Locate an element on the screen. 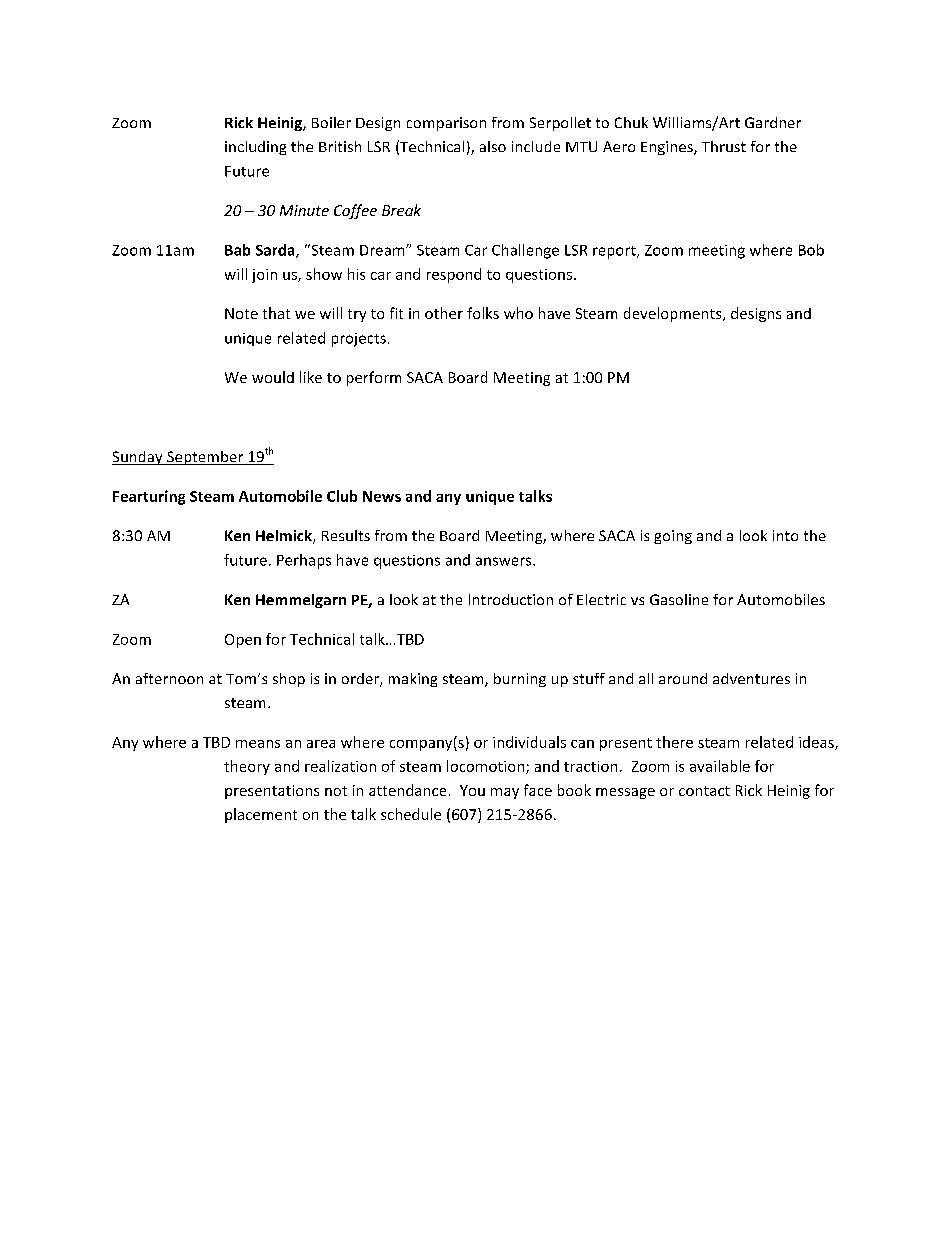 The image size is (952, 1233). Thrust is located at coordinates (724, 146).
